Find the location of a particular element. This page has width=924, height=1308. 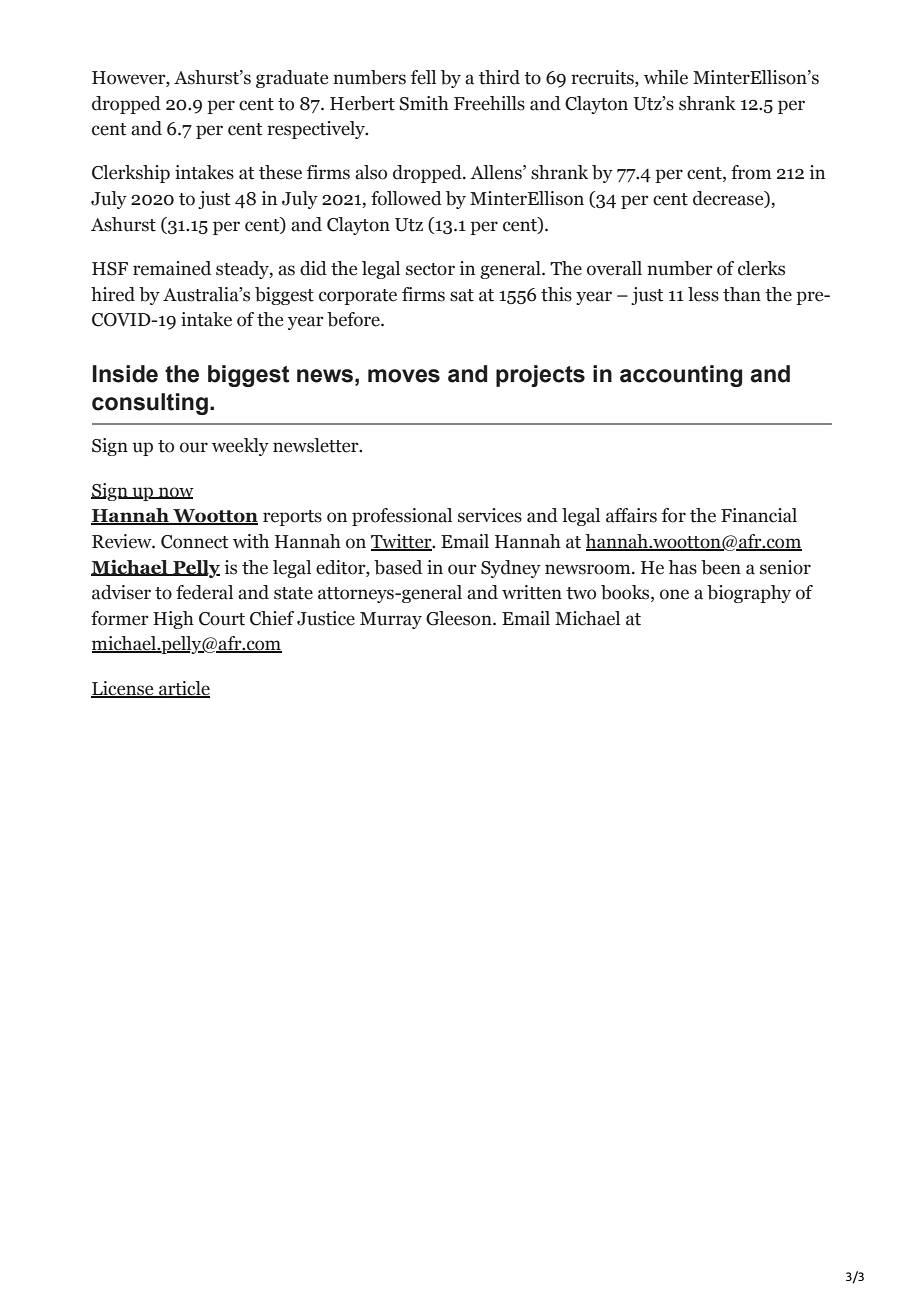

while is located at coordinates (666, 77).
